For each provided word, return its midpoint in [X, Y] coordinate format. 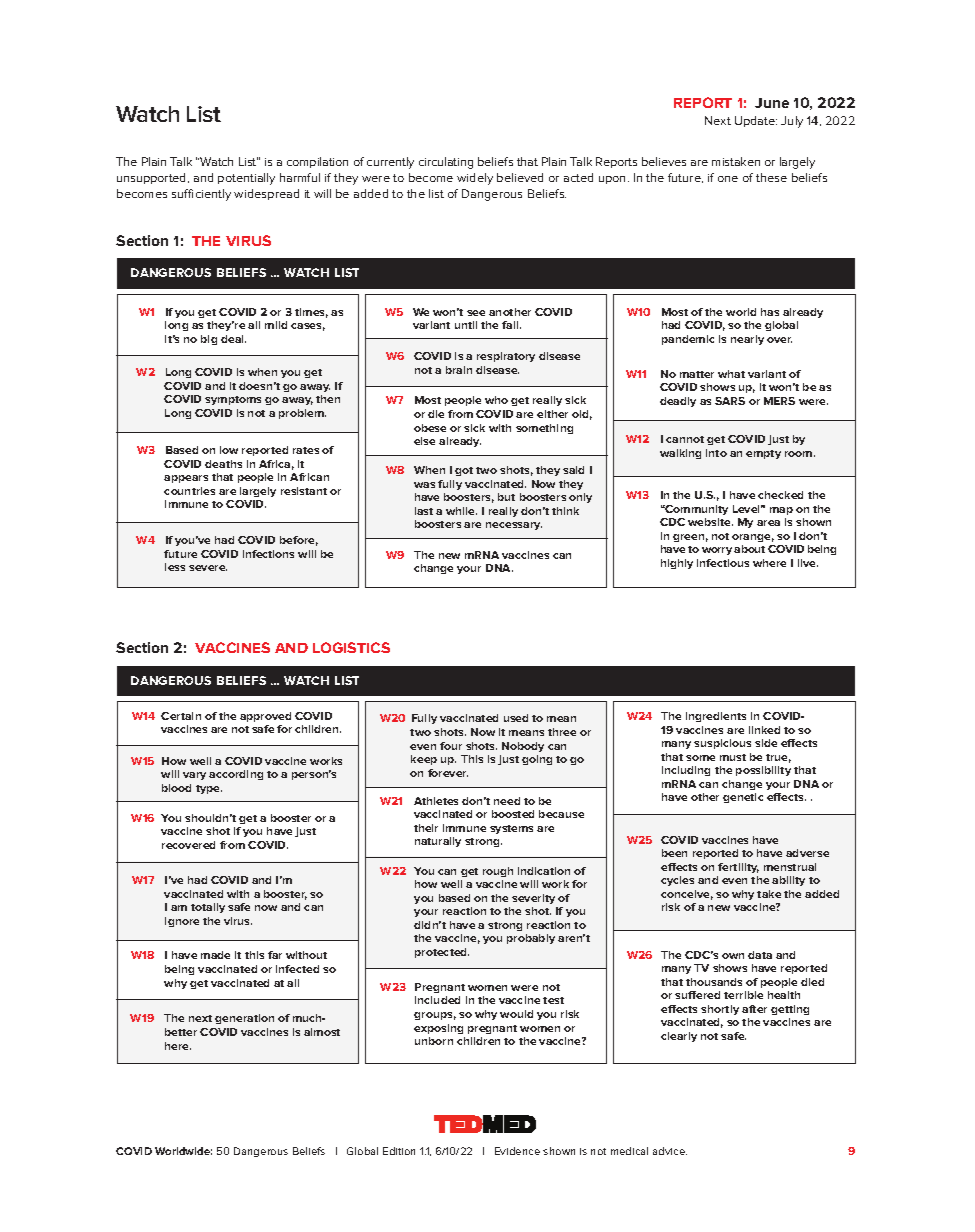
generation [244, 1019]
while [461, 511]
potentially [246, 179]
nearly [747, 340]
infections [268, 554]
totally [208, 908]
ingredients [716, 717]
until [466, 325]
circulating [446, 163]
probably [531, 939]
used [516, 718]
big [209, 340]
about [749, 549]
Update [756, 121]
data [760, 955]
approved [265, 717]
